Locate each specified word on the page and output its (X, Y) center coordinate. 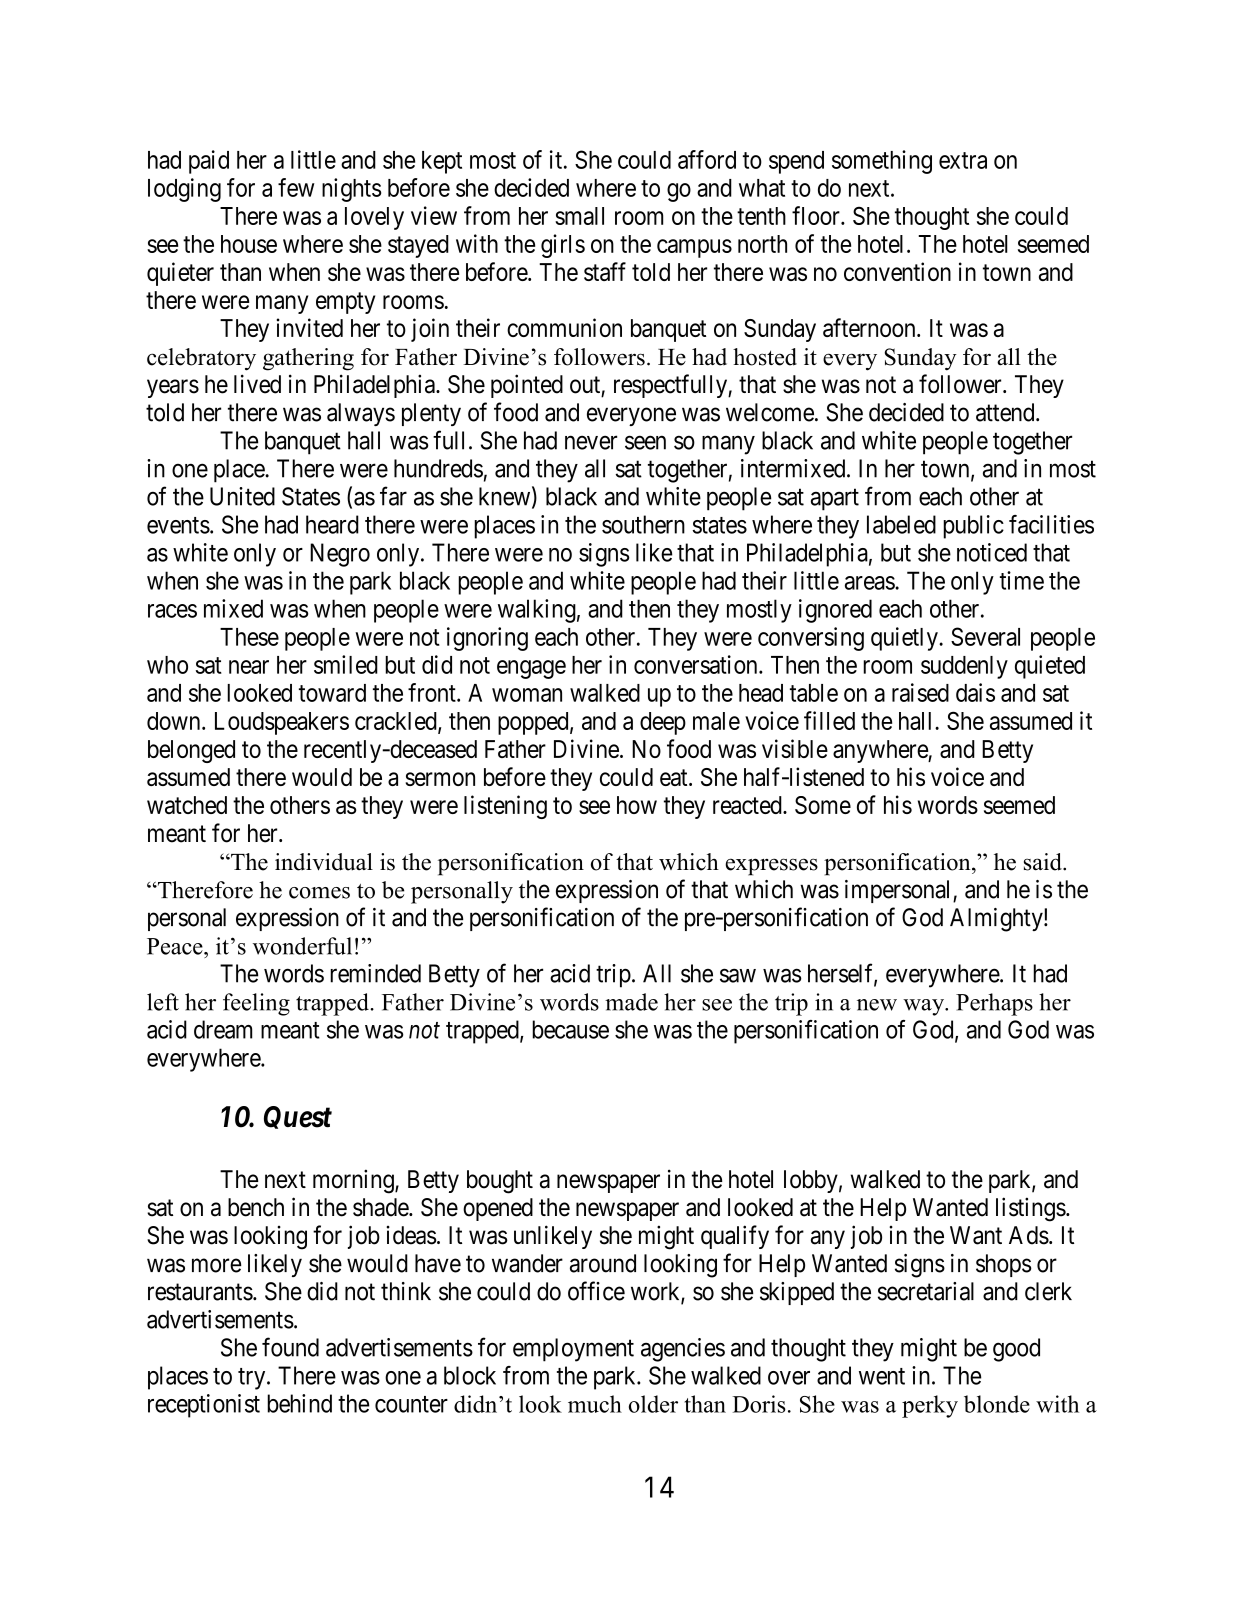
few (296, 187)
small (579, 216)
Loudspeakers (282, 723)
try (253, 1379)
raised (920, 692)
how (637, 805)
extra (963, 160)
